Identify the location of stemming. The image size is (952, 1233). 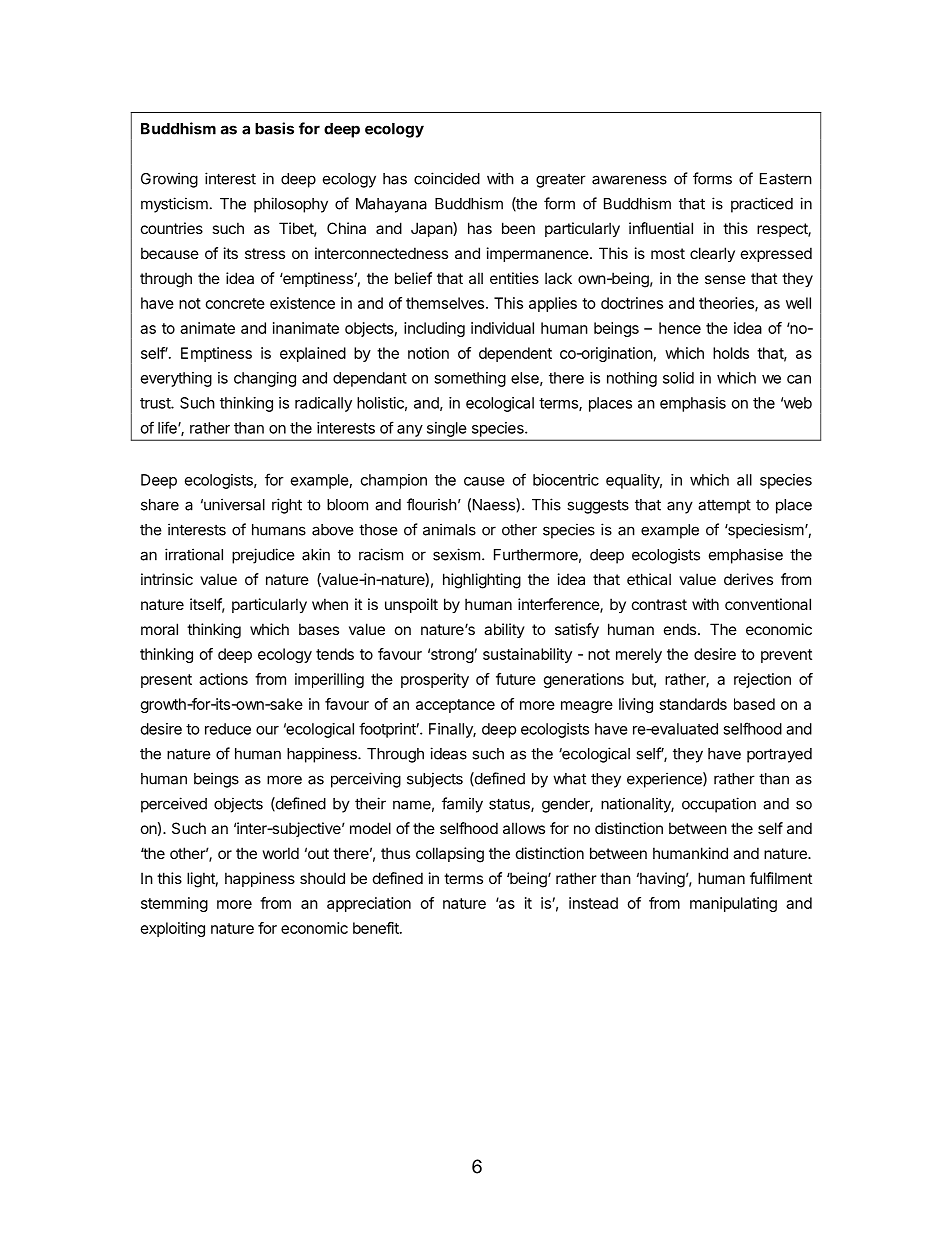
(174, 904).
